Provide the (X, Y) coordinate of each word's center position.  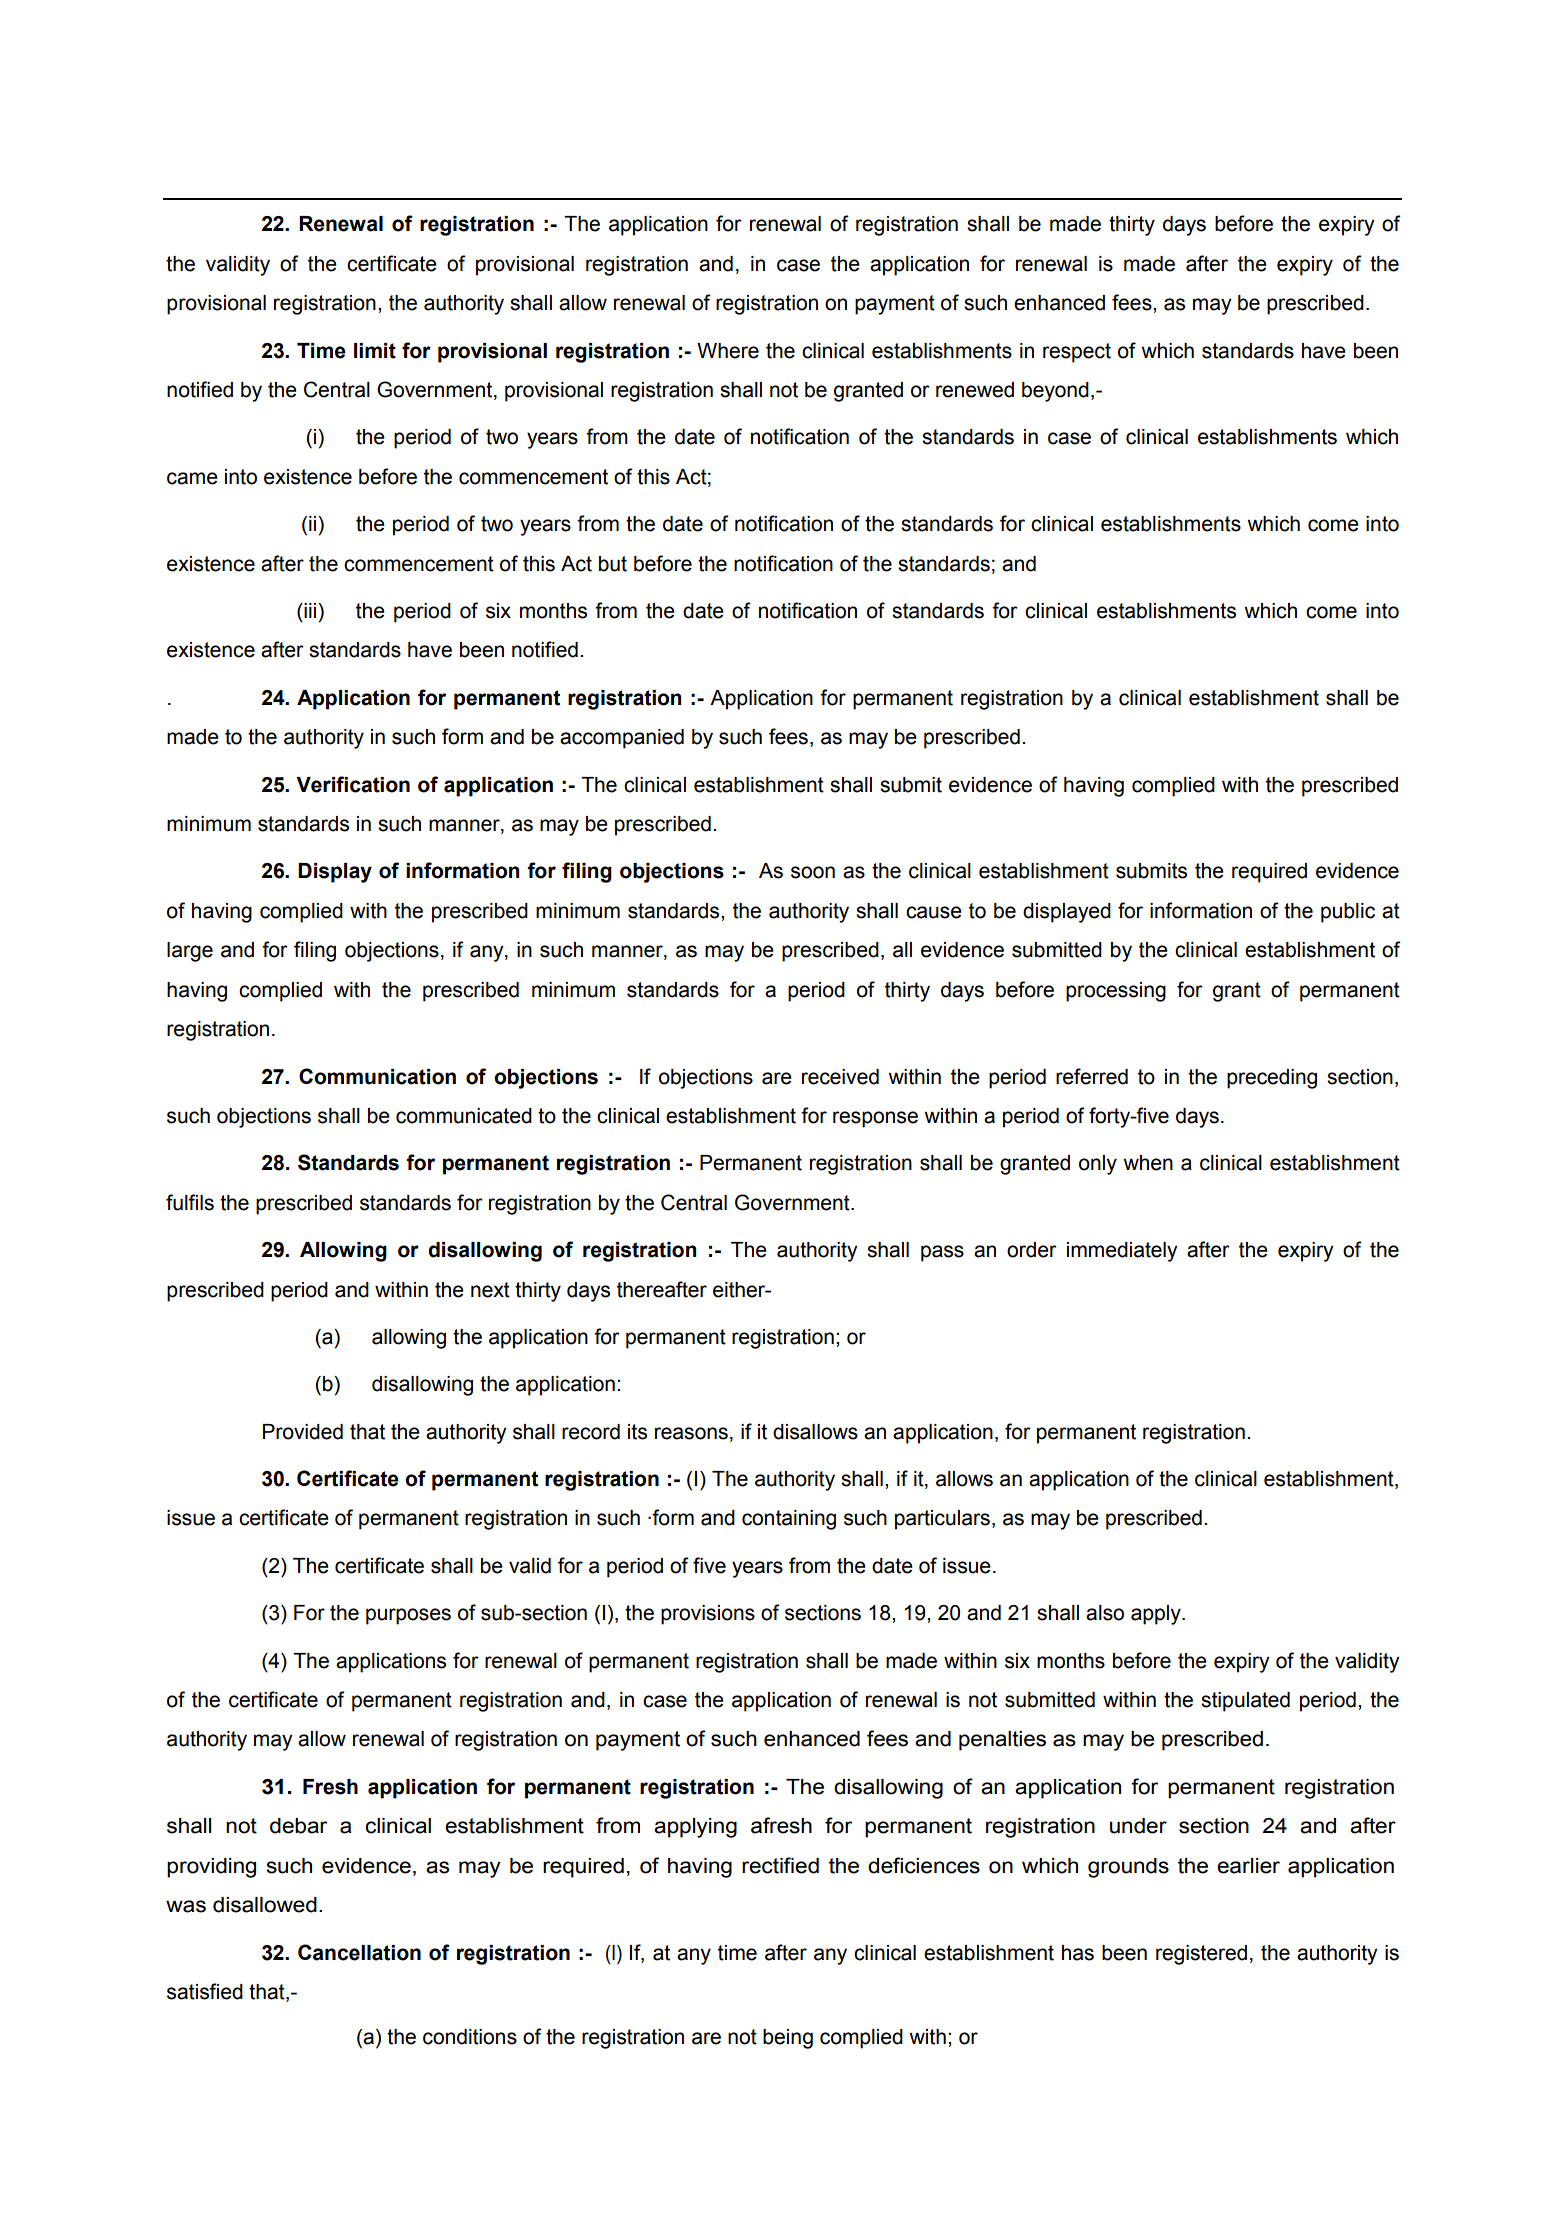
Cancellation (359, 1952)
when (1148, 1163)
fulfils (190, 1202)
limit (375, 351)
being (788, 2039)
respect (1077, 353)
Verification (353, 784)
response (875, 1119)
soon (813, 872)
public (1348, 913)
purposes (408, 1616)
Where (728, 351)
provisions (708, 1615)
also (1105, 1613)
